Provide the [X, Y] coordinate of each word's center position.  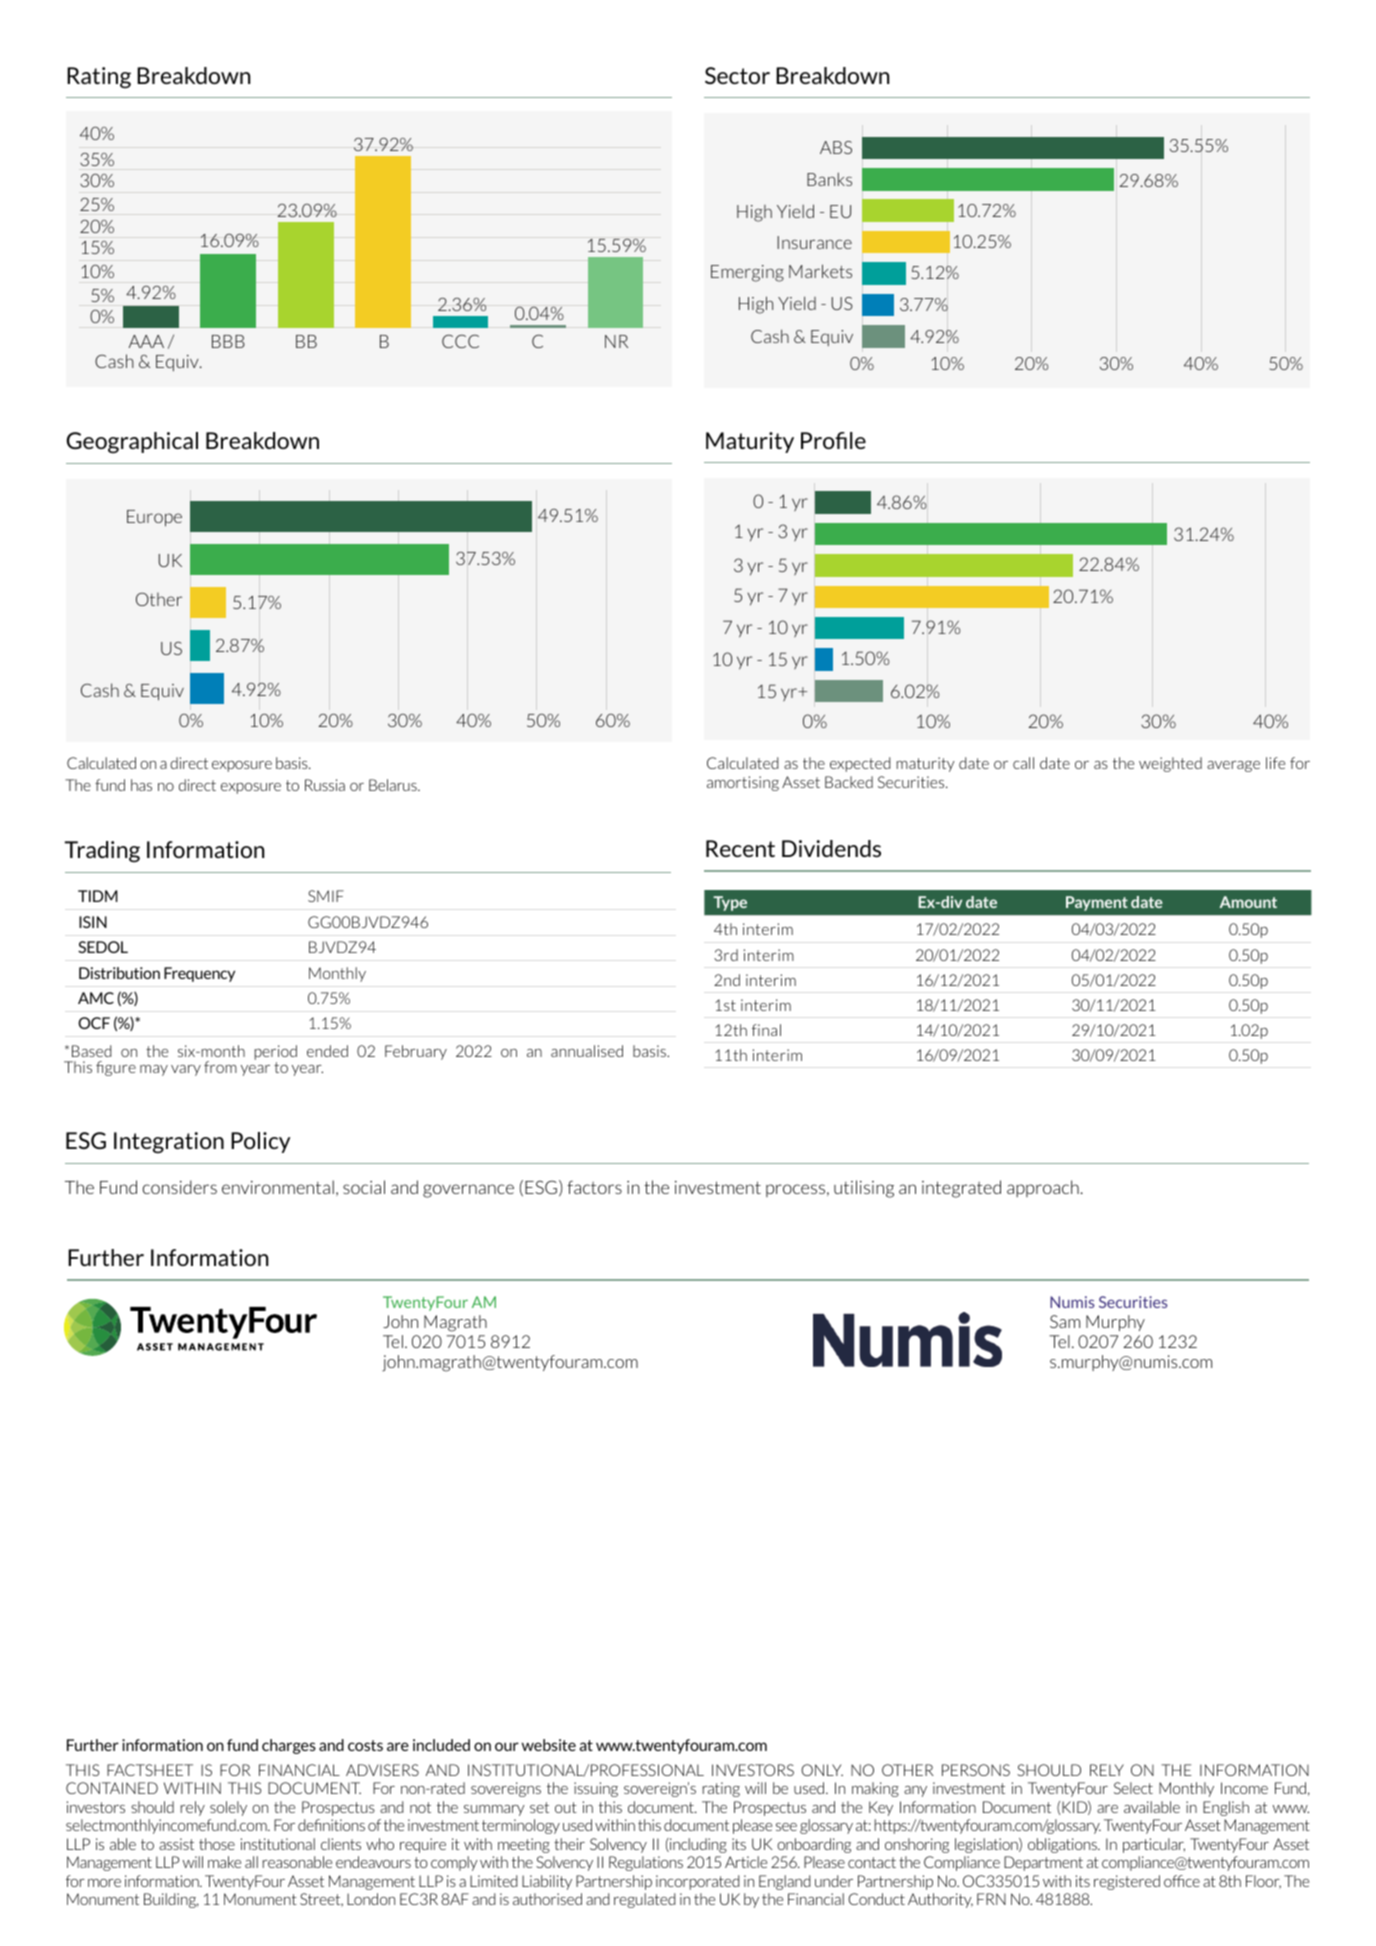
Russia [325, 785]
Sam [1065, 1321]
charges [289, 1746]
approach [1043, 1188]
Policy [260, 1142]
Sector [737, 75]
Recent [740, 848]
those [217, 1844]
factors [594, 1187]
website [549, 1745]
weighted [1170, 764]
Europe [154, 518]
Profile [833, 440]
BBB [228, 341]
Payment [1097, 903]
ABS [836, 147]
